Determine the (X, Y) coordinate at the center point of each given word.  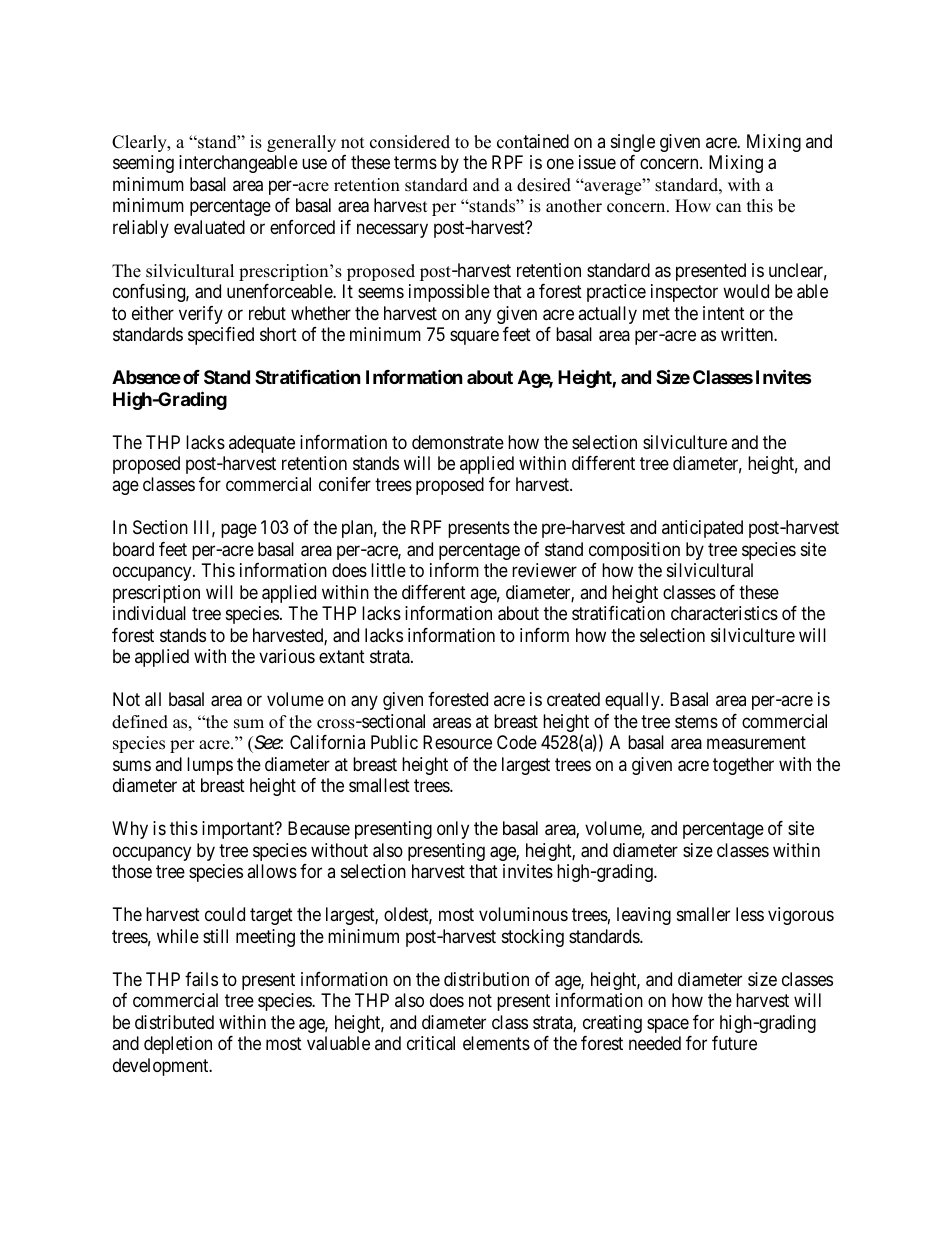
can (728, 208)
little (388, 570)
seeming (143, 164)
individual (149, 613)
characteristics (724, 613)
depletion (178, 1045)
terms (415, 162)
